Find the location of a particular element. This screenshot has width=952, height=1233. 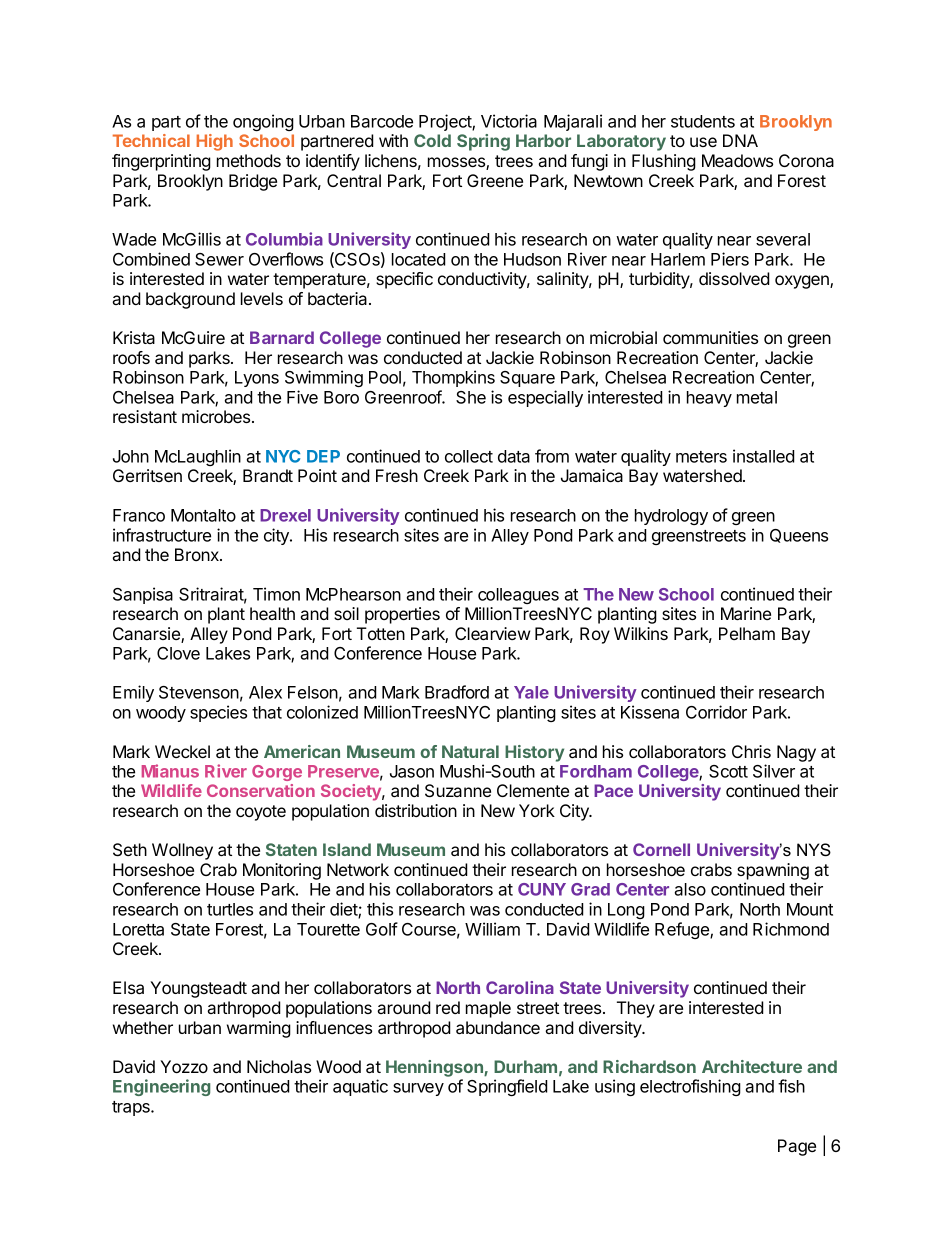

survey is located at coordinates (418, 1089).
